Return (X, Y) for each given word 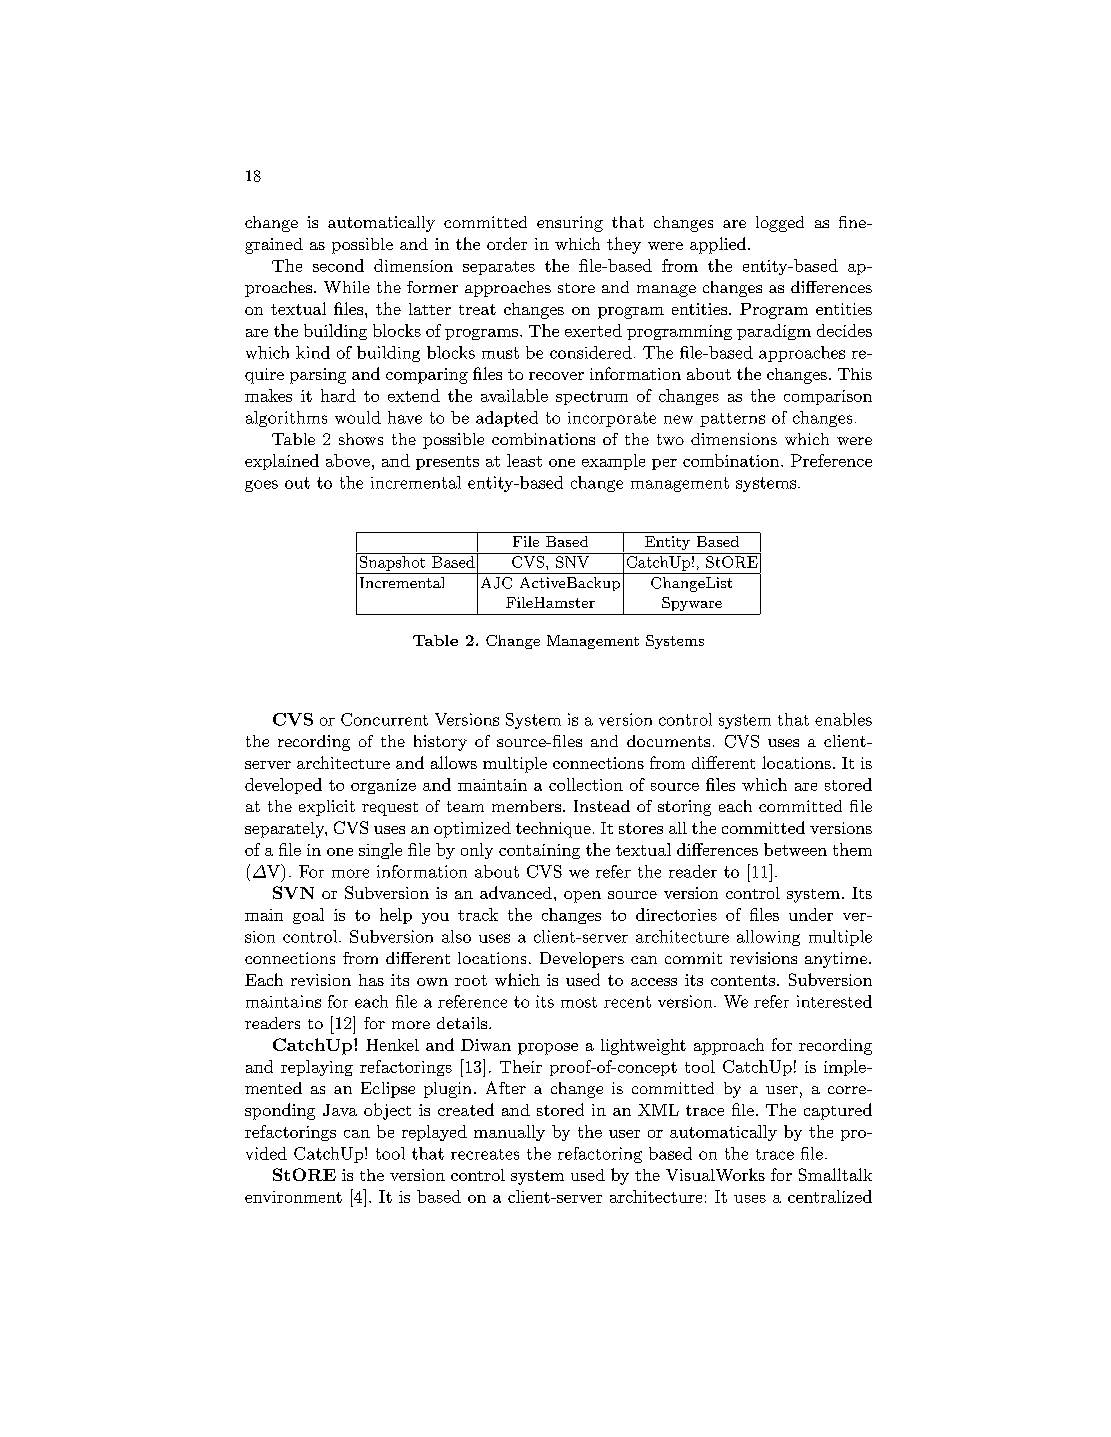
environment (293, 1197)
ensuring (570, 224)
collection (586, 784)
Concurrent (384, 719)
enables (843, 719)
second (338, 265)
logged (780, 224)
